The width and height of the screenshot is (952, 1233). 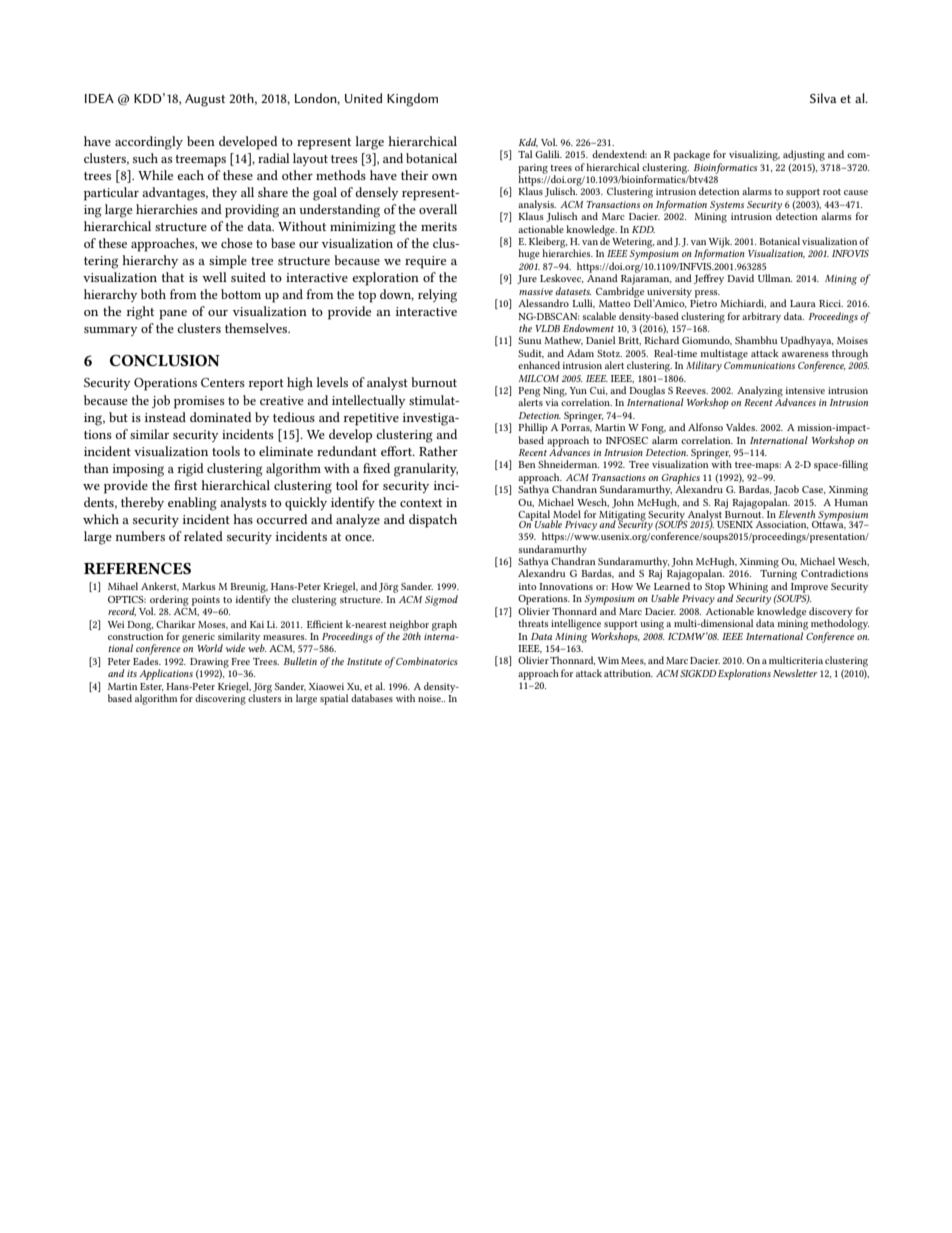 I want to click on promises, so click(x=199, y=402).
